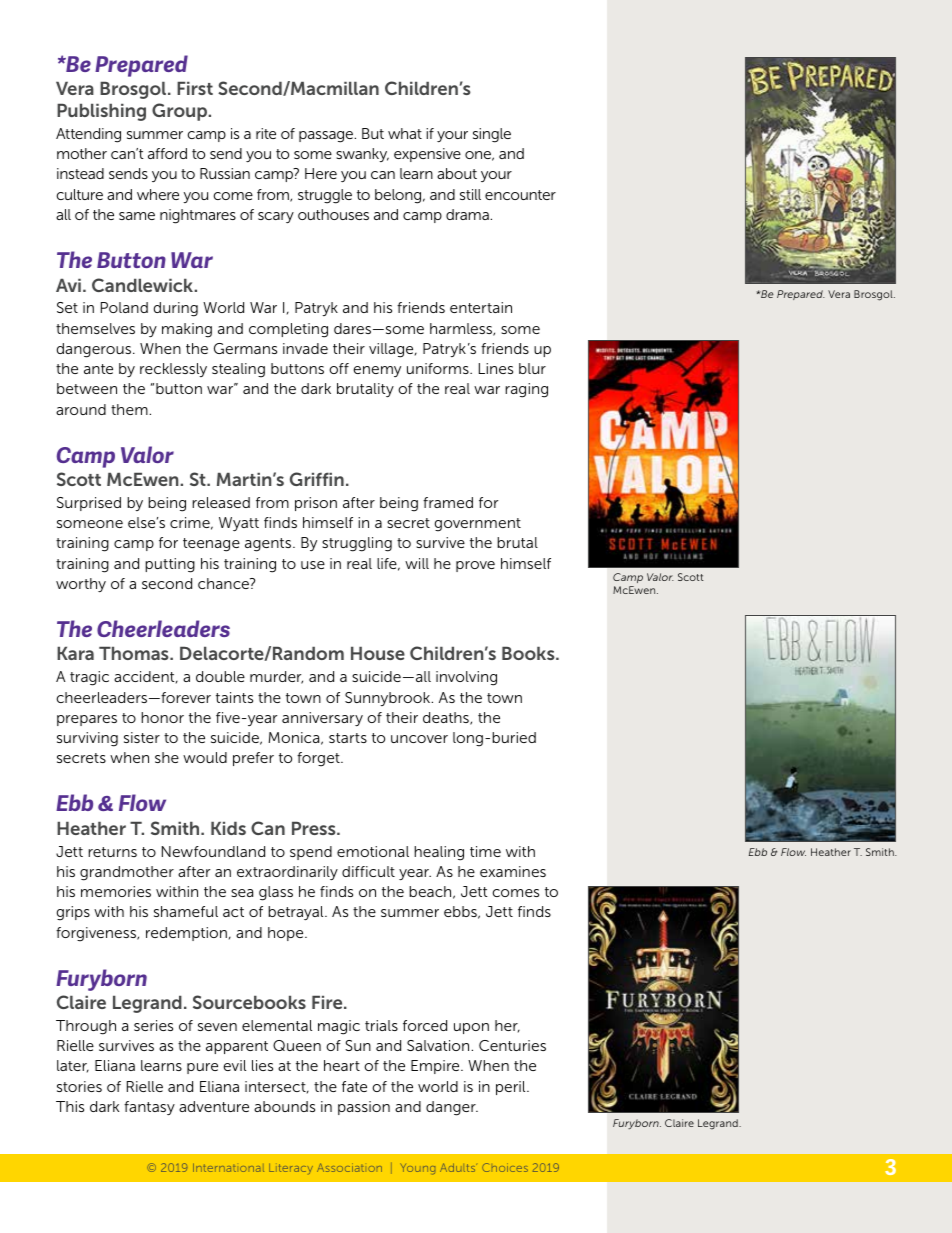  Describe the element at coordinates (485, 851) in the image. I see `time` at that location.
